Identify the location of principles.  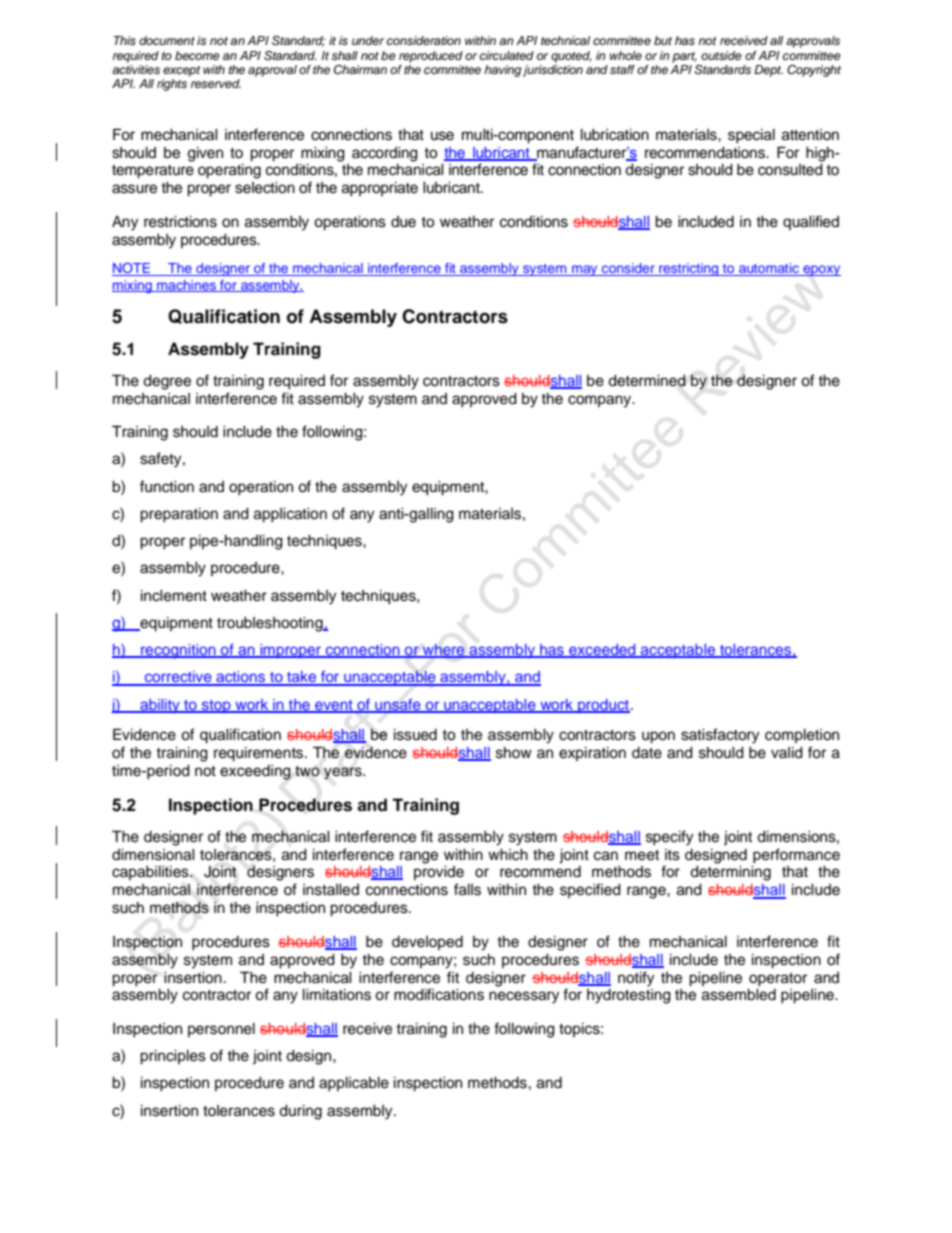
(173, 1057).
